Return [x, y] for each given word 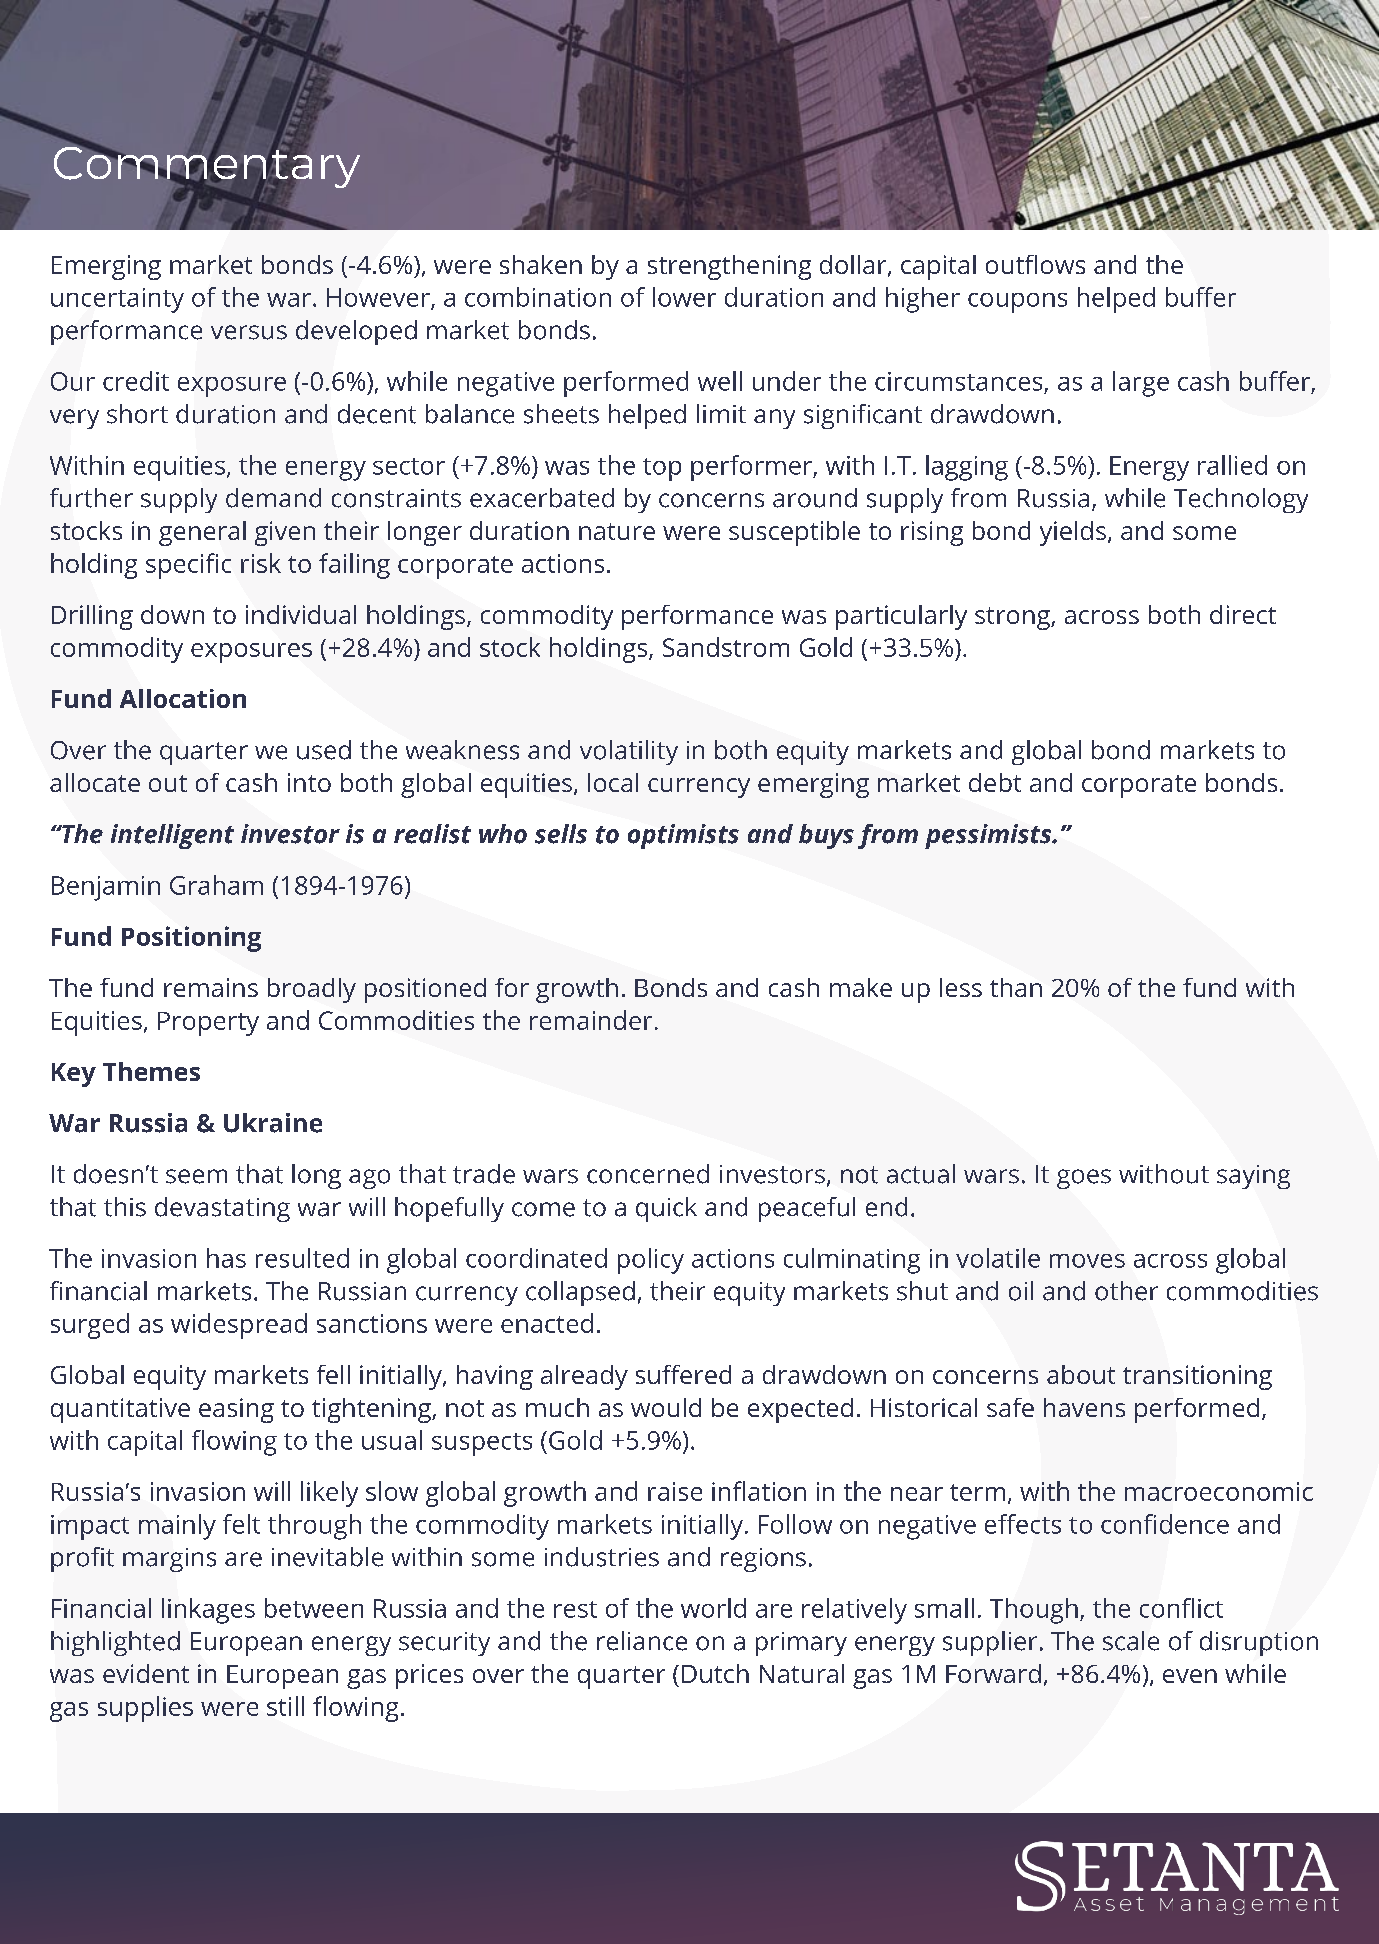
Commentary [207, 167]
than [1016, 987]
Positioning [191, 939]
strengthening [729, 267]
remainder [591, 1020]
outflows [1035, 264]
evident [146, 1673]
